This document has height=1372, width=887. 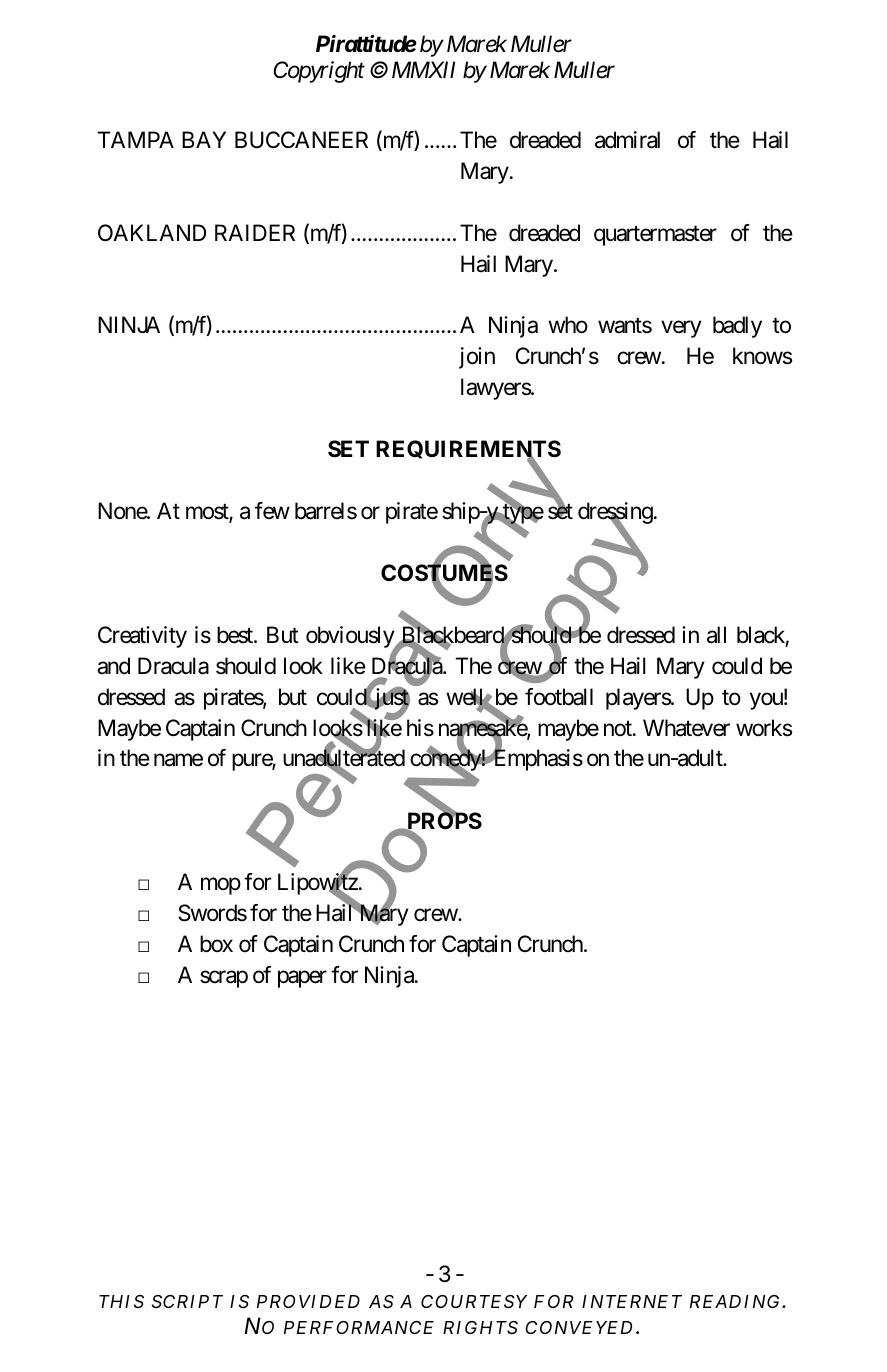 What do you see at coordinates (627, 140) in the document?
I see `admiral` at bounding box center [627, 140].
